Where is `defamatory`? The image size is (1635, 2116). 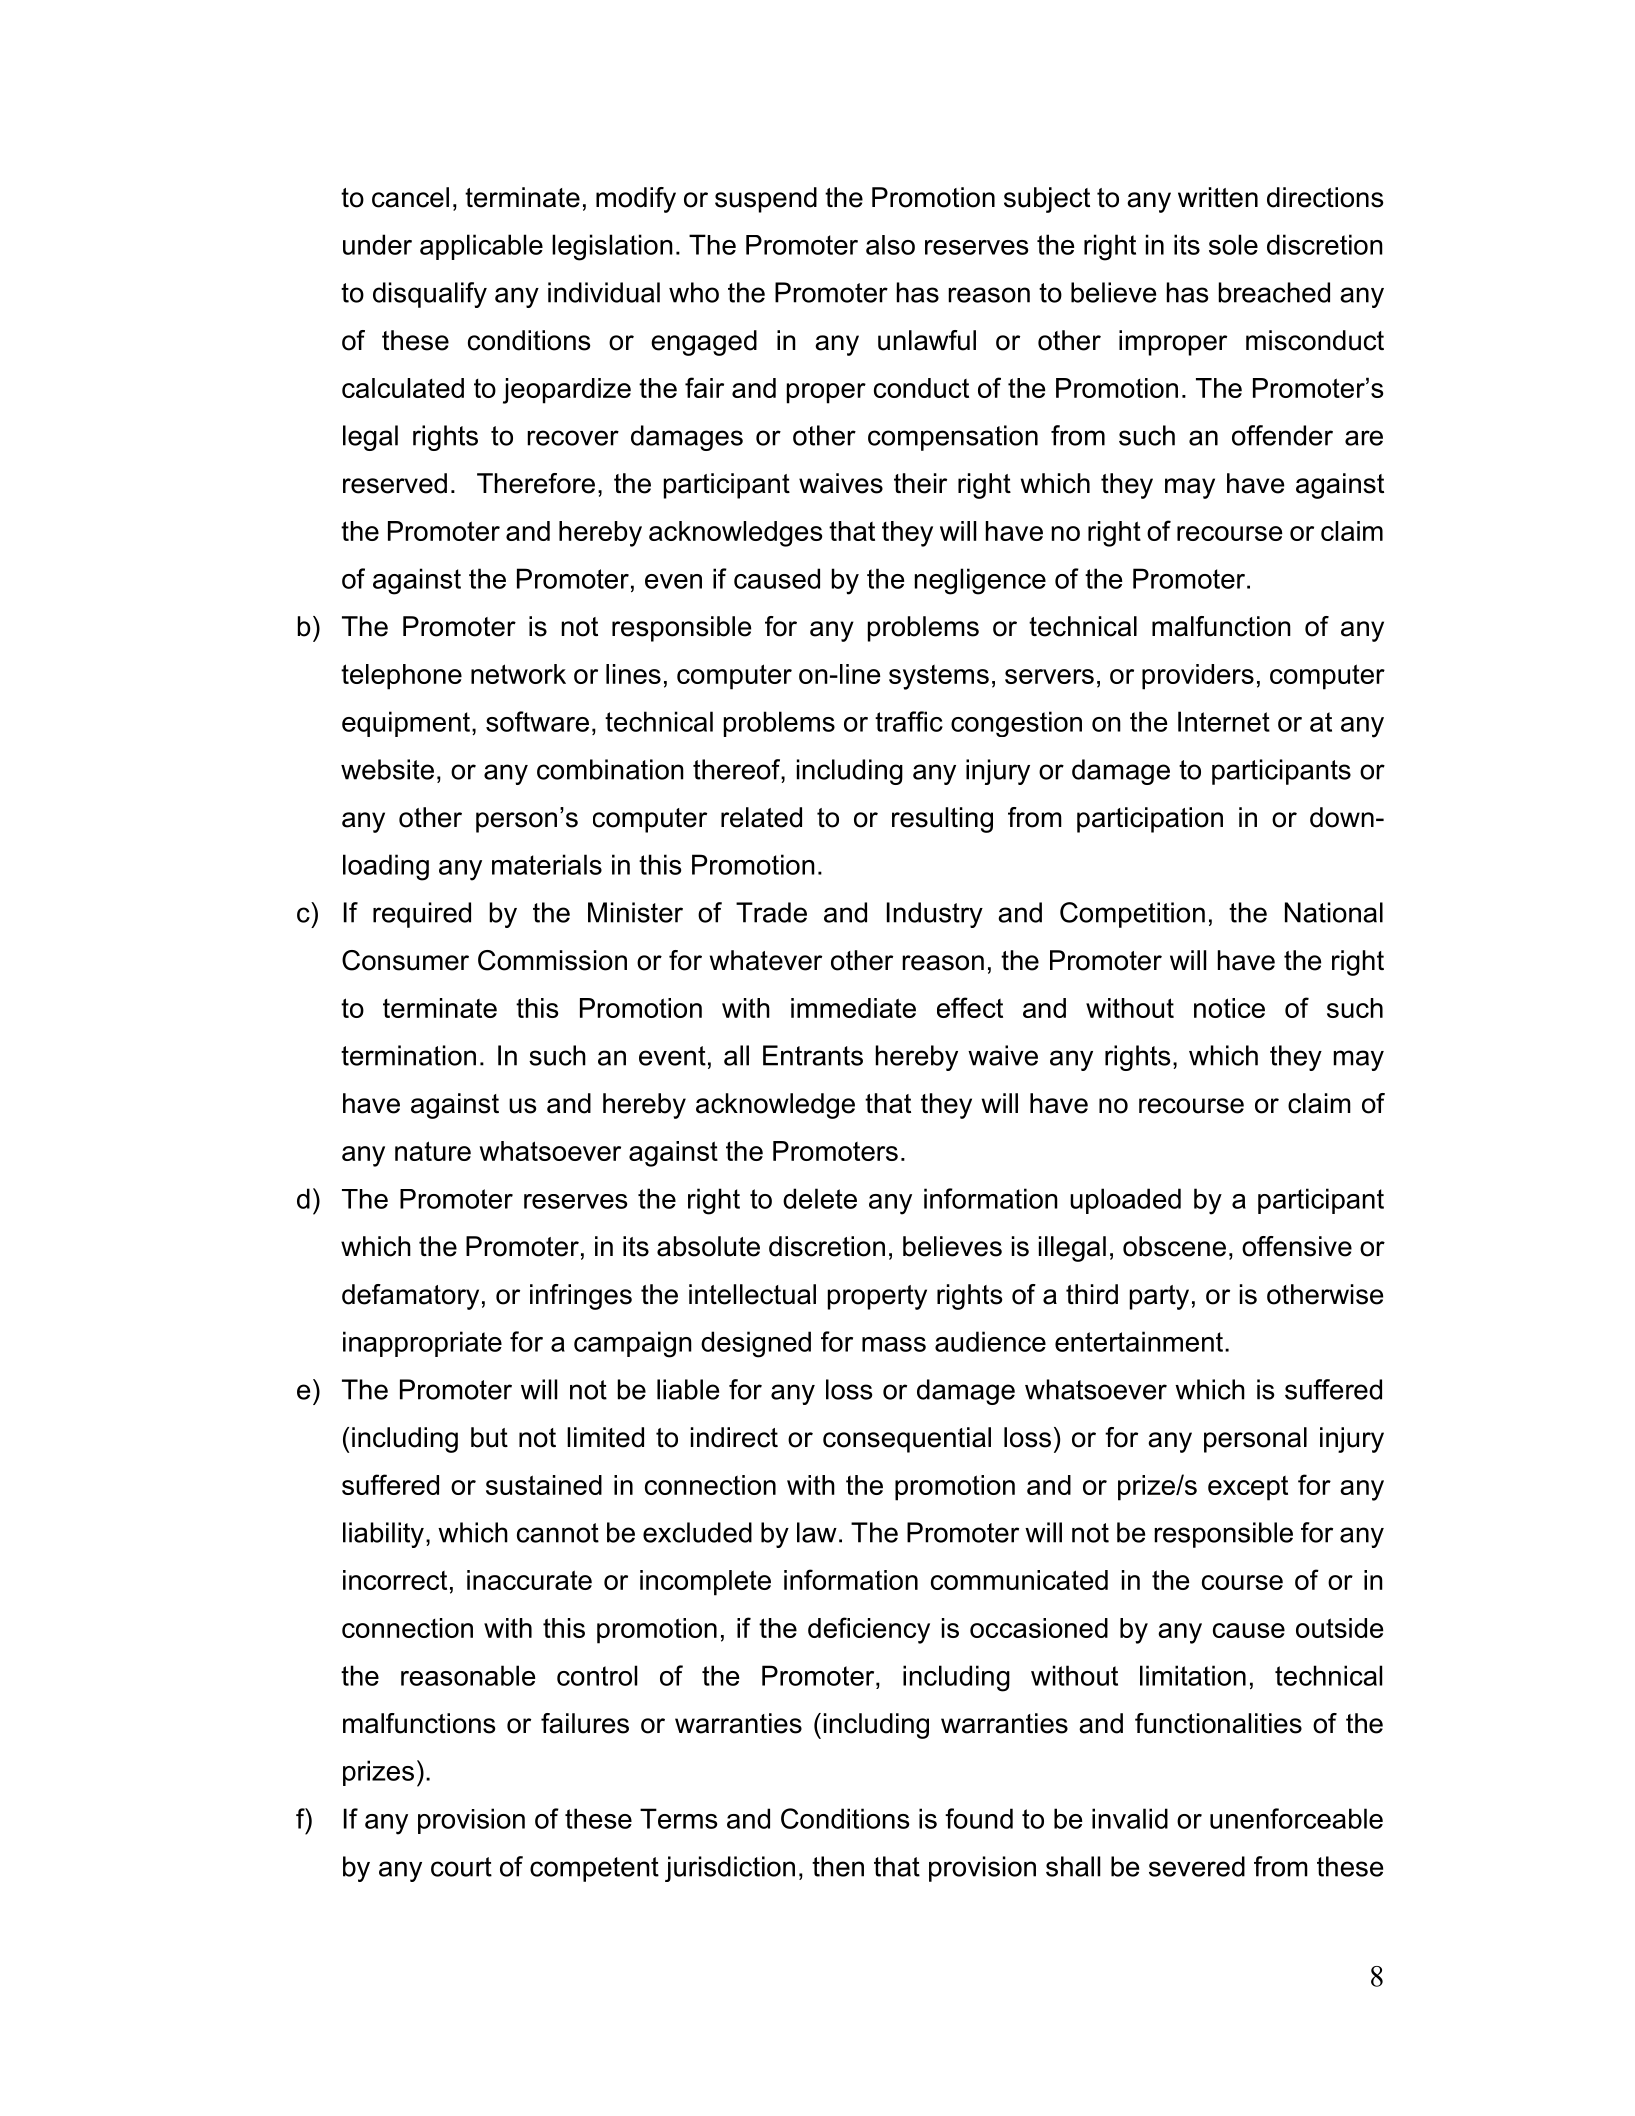
defamatory is located at coordinates (410, 1297).
